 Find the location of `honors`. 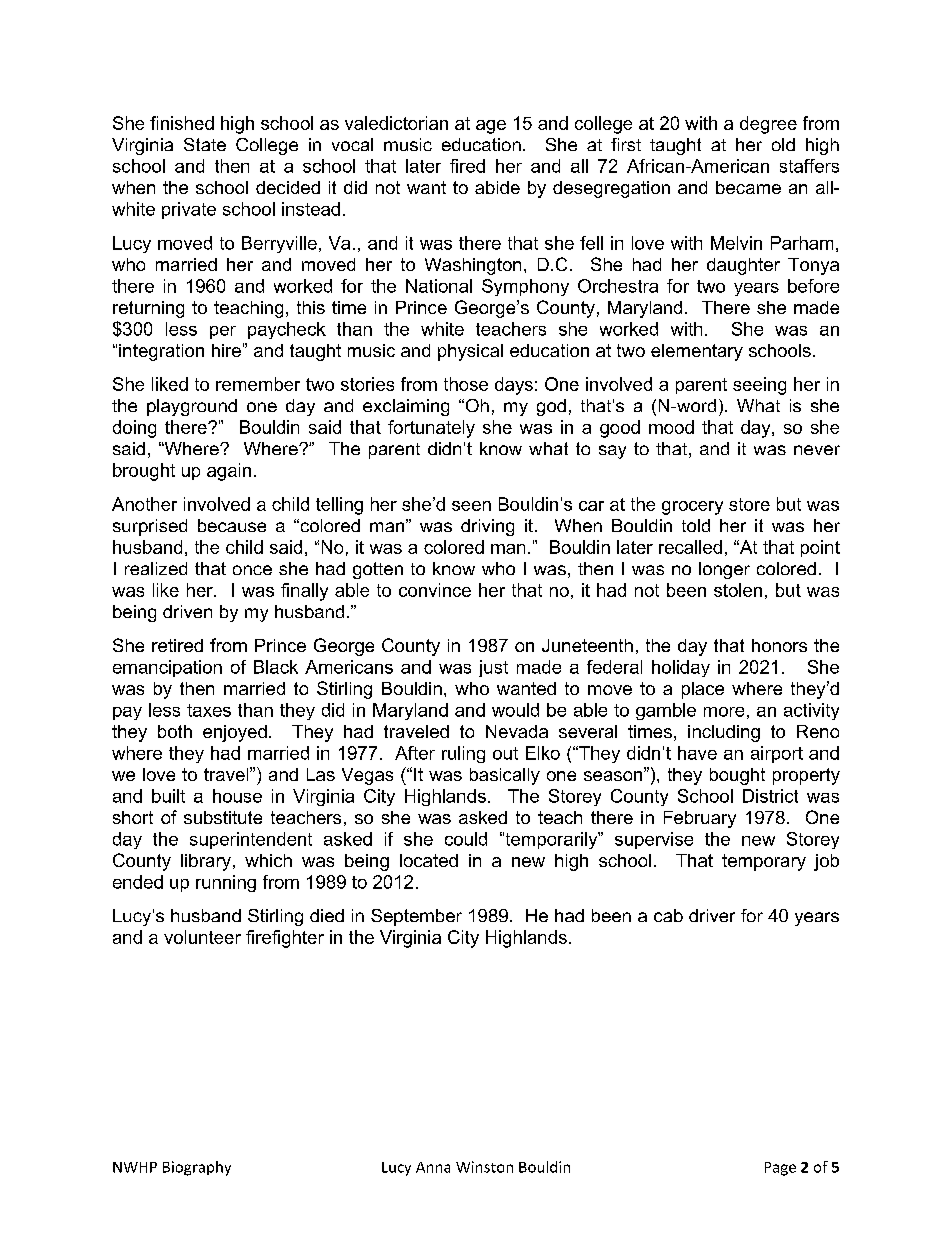

honors is located at coordinates (779, 645).
